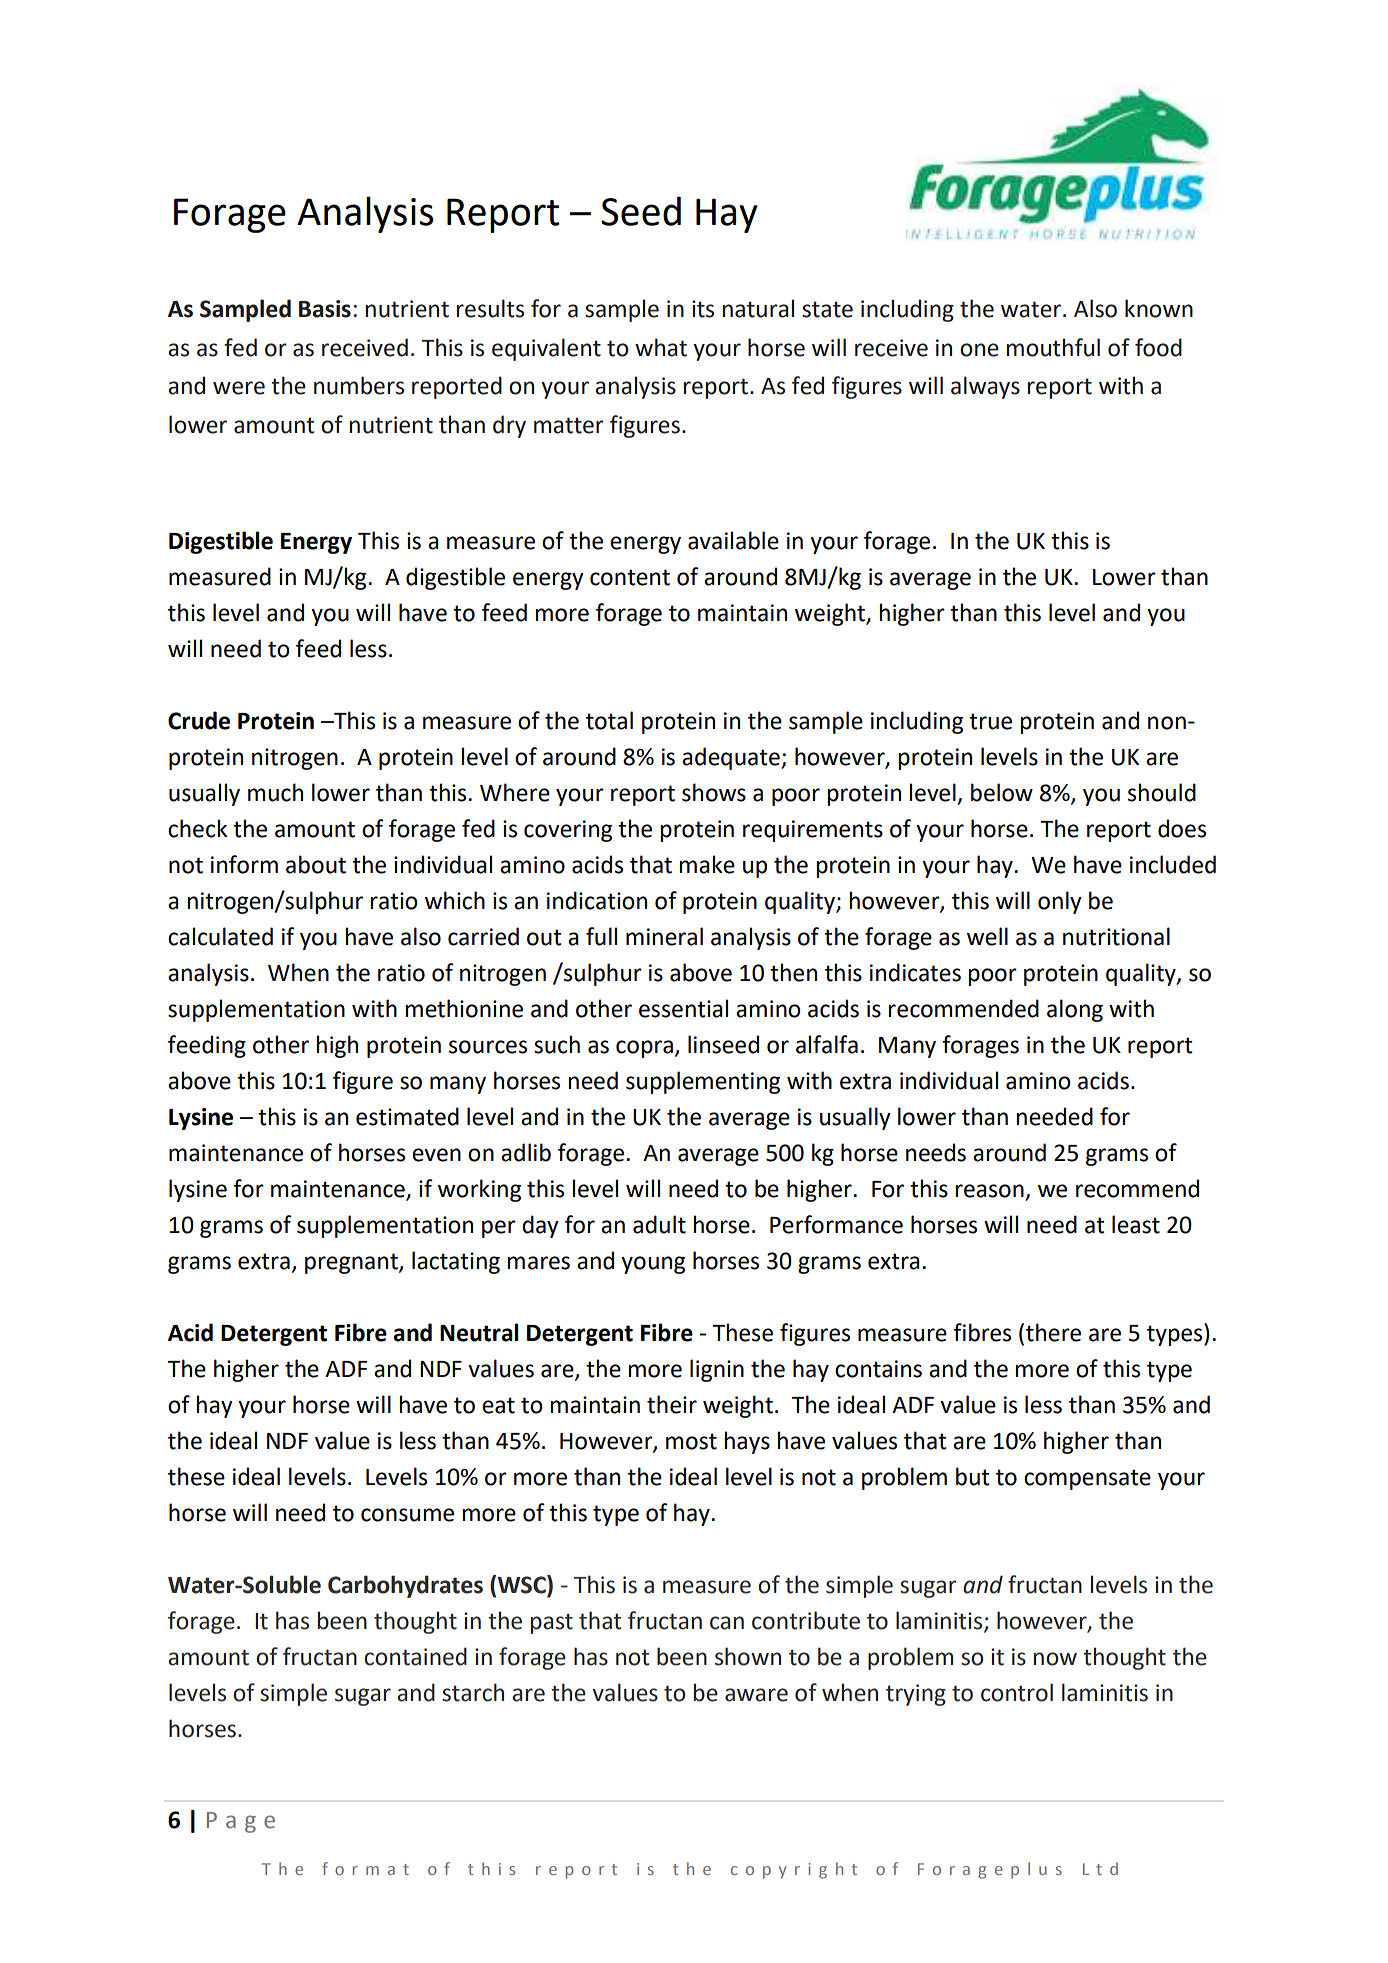 The height and width of the document is (1963, 1388). Describe the element at coordinates (1053, 1332) in the document. I see `there` at that location.
